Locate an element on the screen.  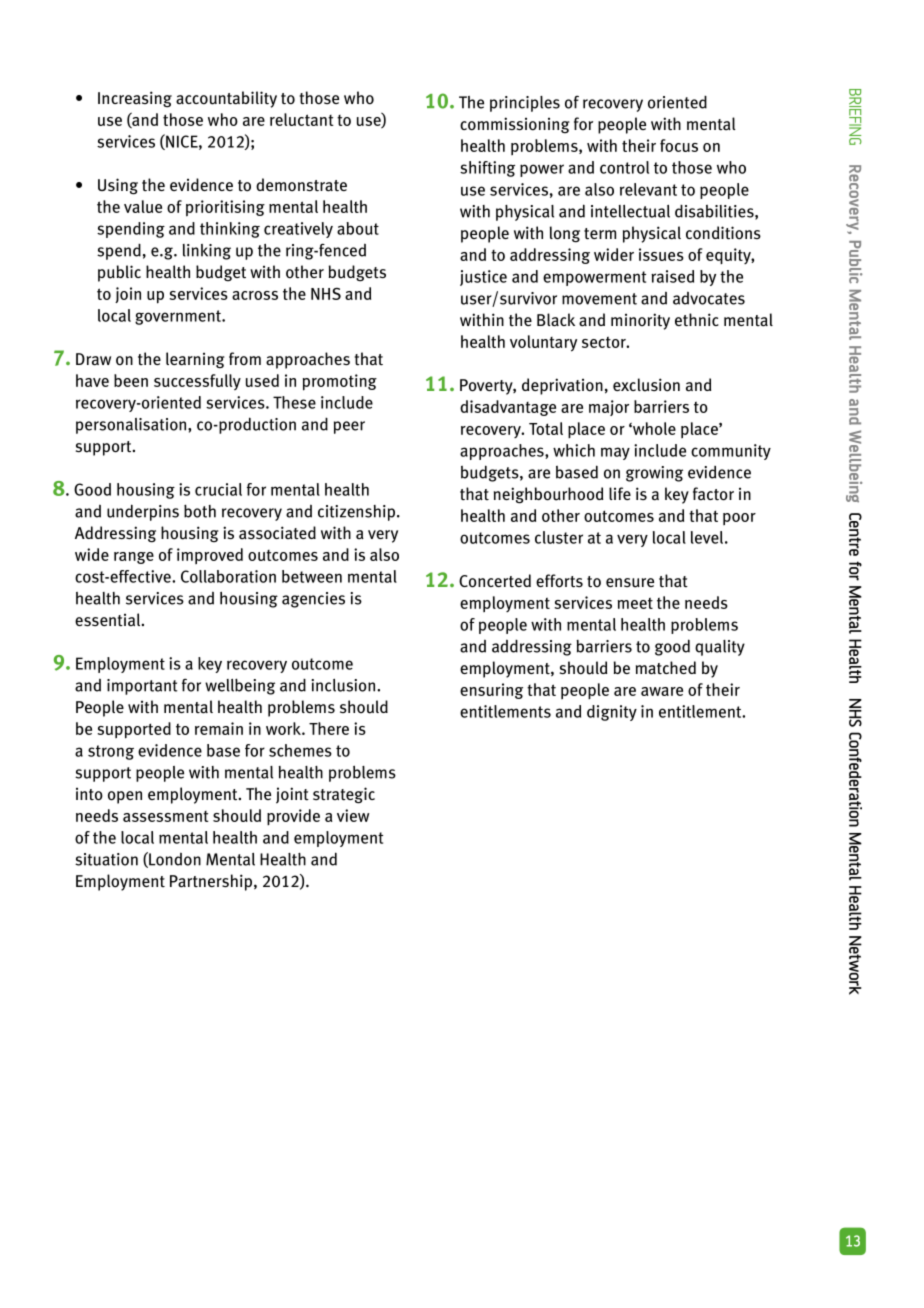
view is located at coordinates (353, 815).
